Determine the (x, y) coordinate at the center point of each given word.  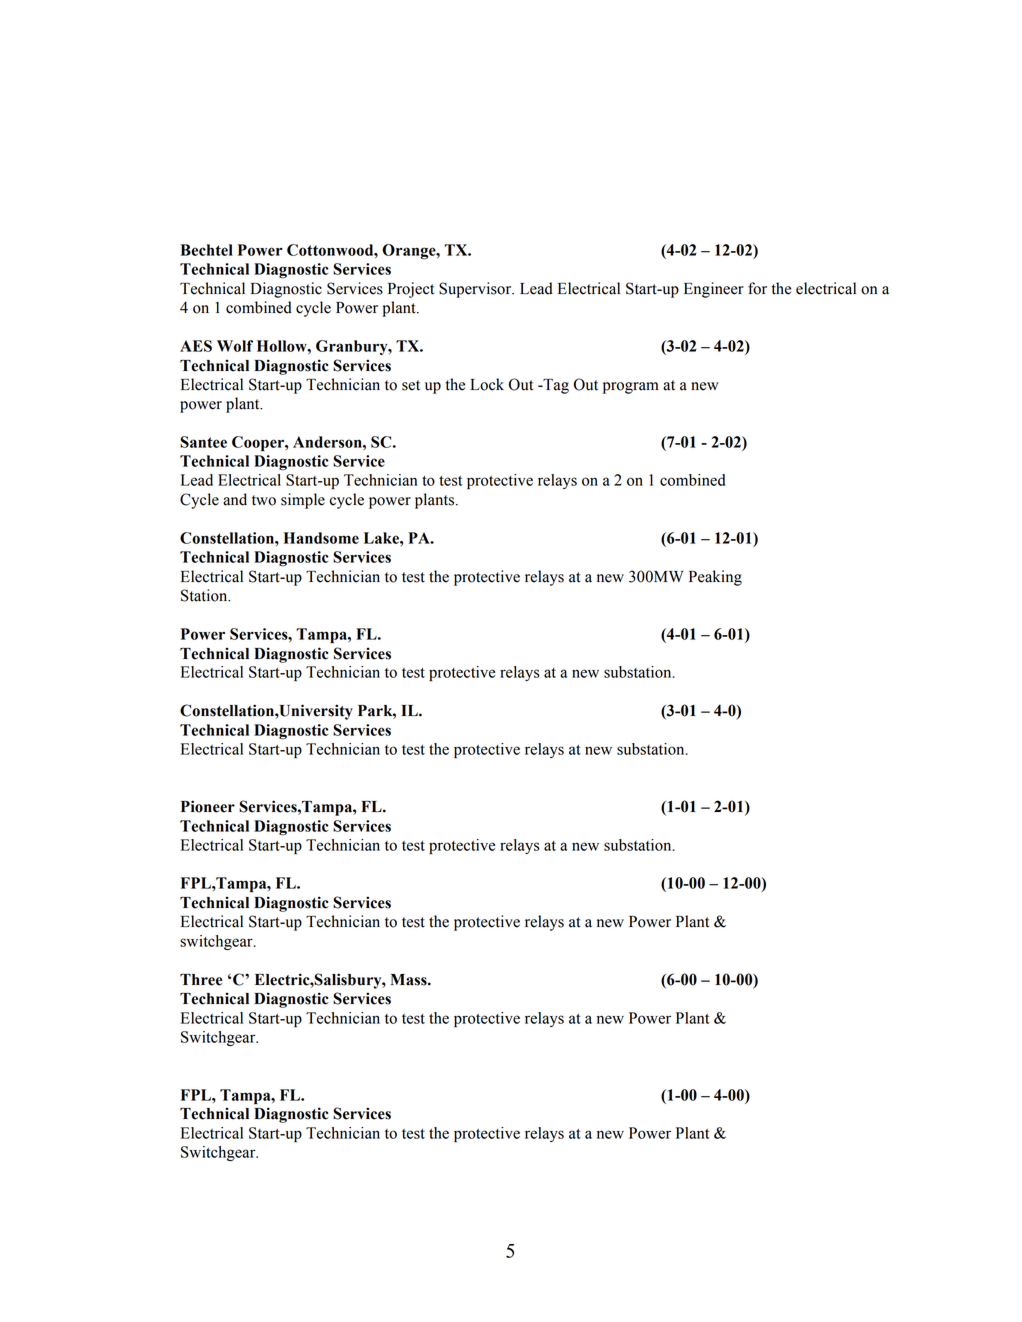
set (411, 385)
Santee (203, 442)
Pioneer (208, 806)
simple (303, 501)
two (264, 500)
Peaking (715, 578)
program (631, 388)
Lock (487, 384)
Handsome (321, 538)
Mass (410, 980)
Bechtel (207, 250)
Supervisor (476, 290)
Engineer (714, 290)
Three (201, 980)
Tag (555, 386)
